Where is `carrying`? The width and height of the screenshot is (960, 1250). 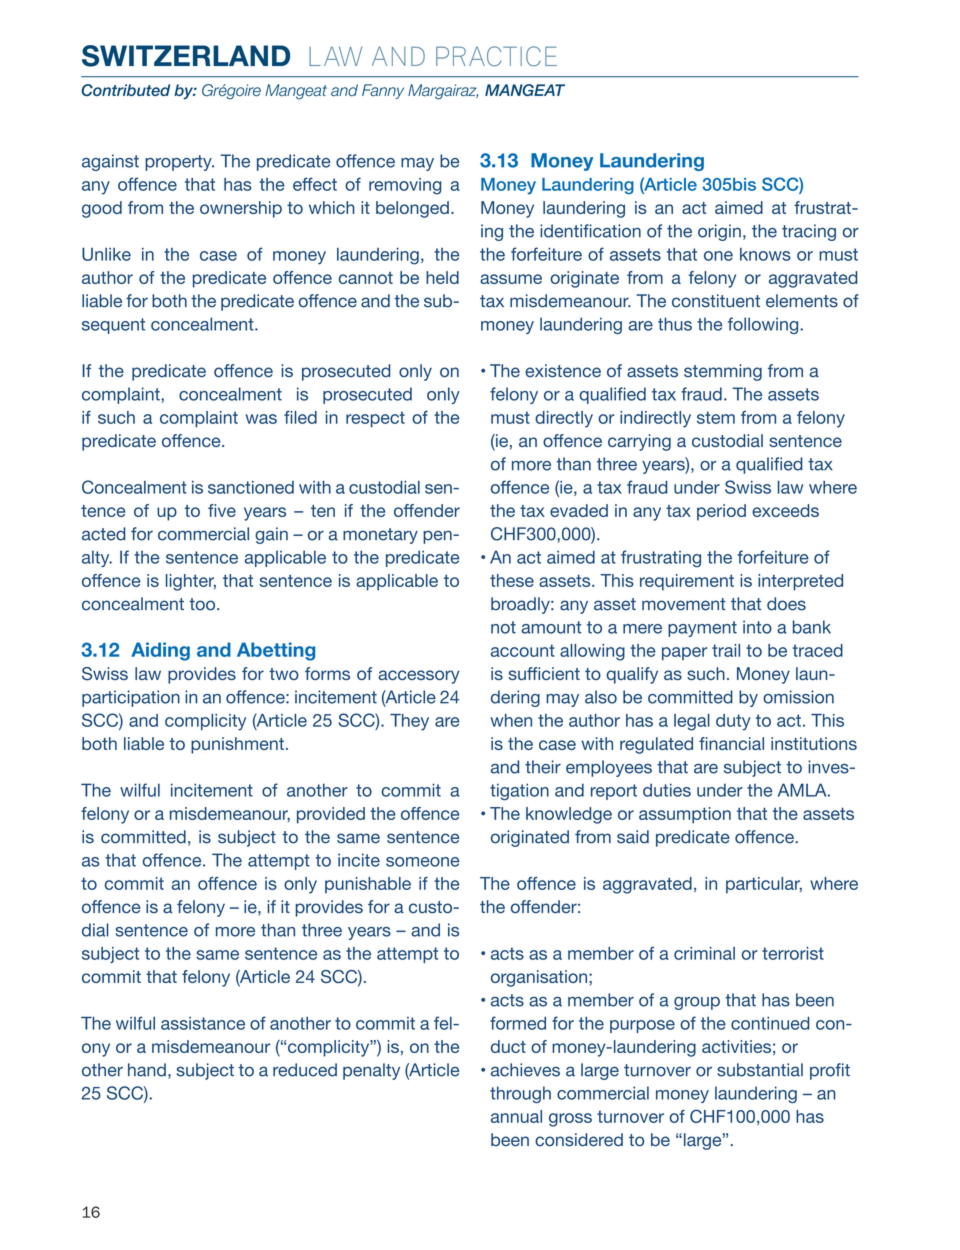
carrying is located at coordinates (639, 442).
